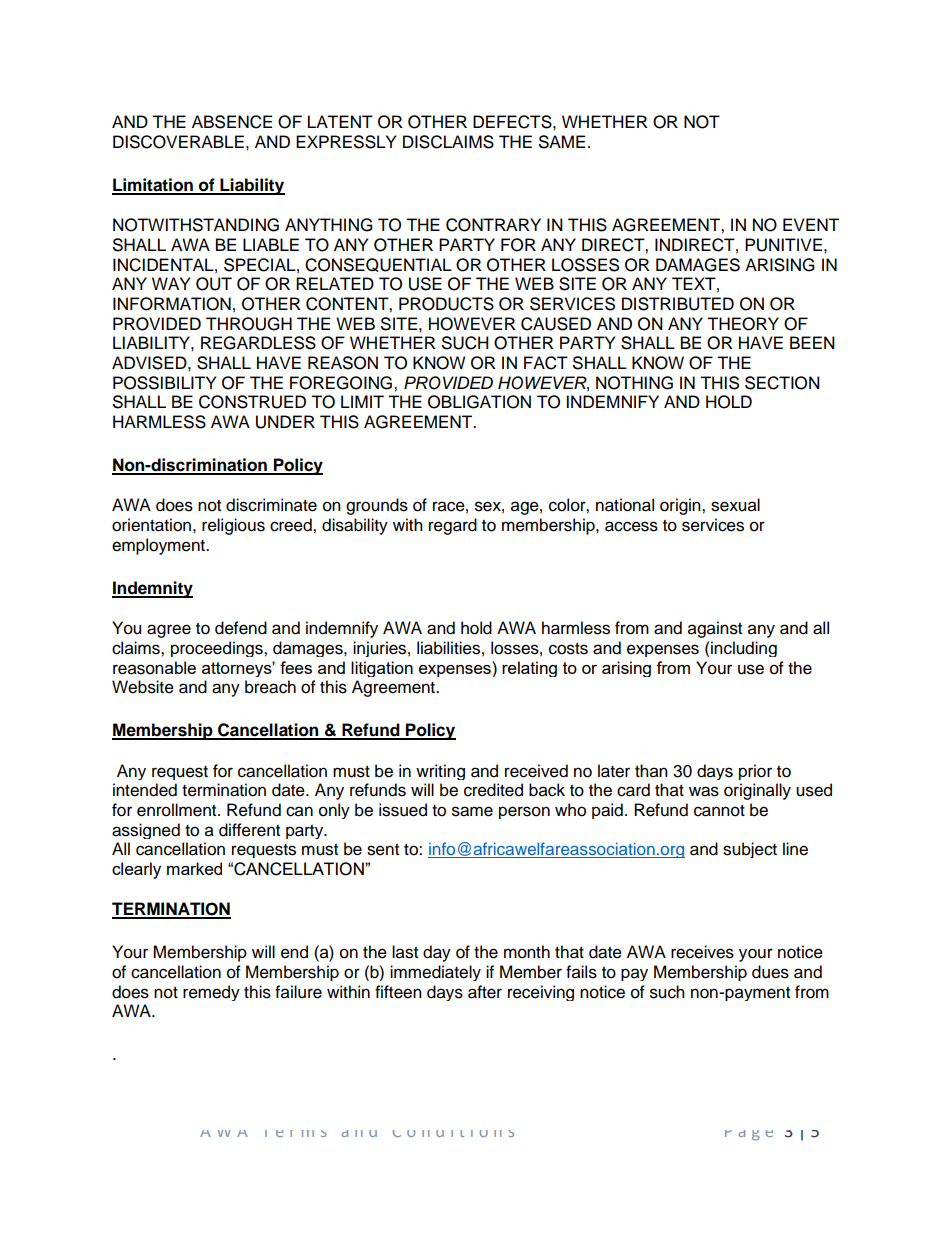 Image resolution: width=952 pixels, height=1233 pixels. I want to click on including, so click(743, 649).
